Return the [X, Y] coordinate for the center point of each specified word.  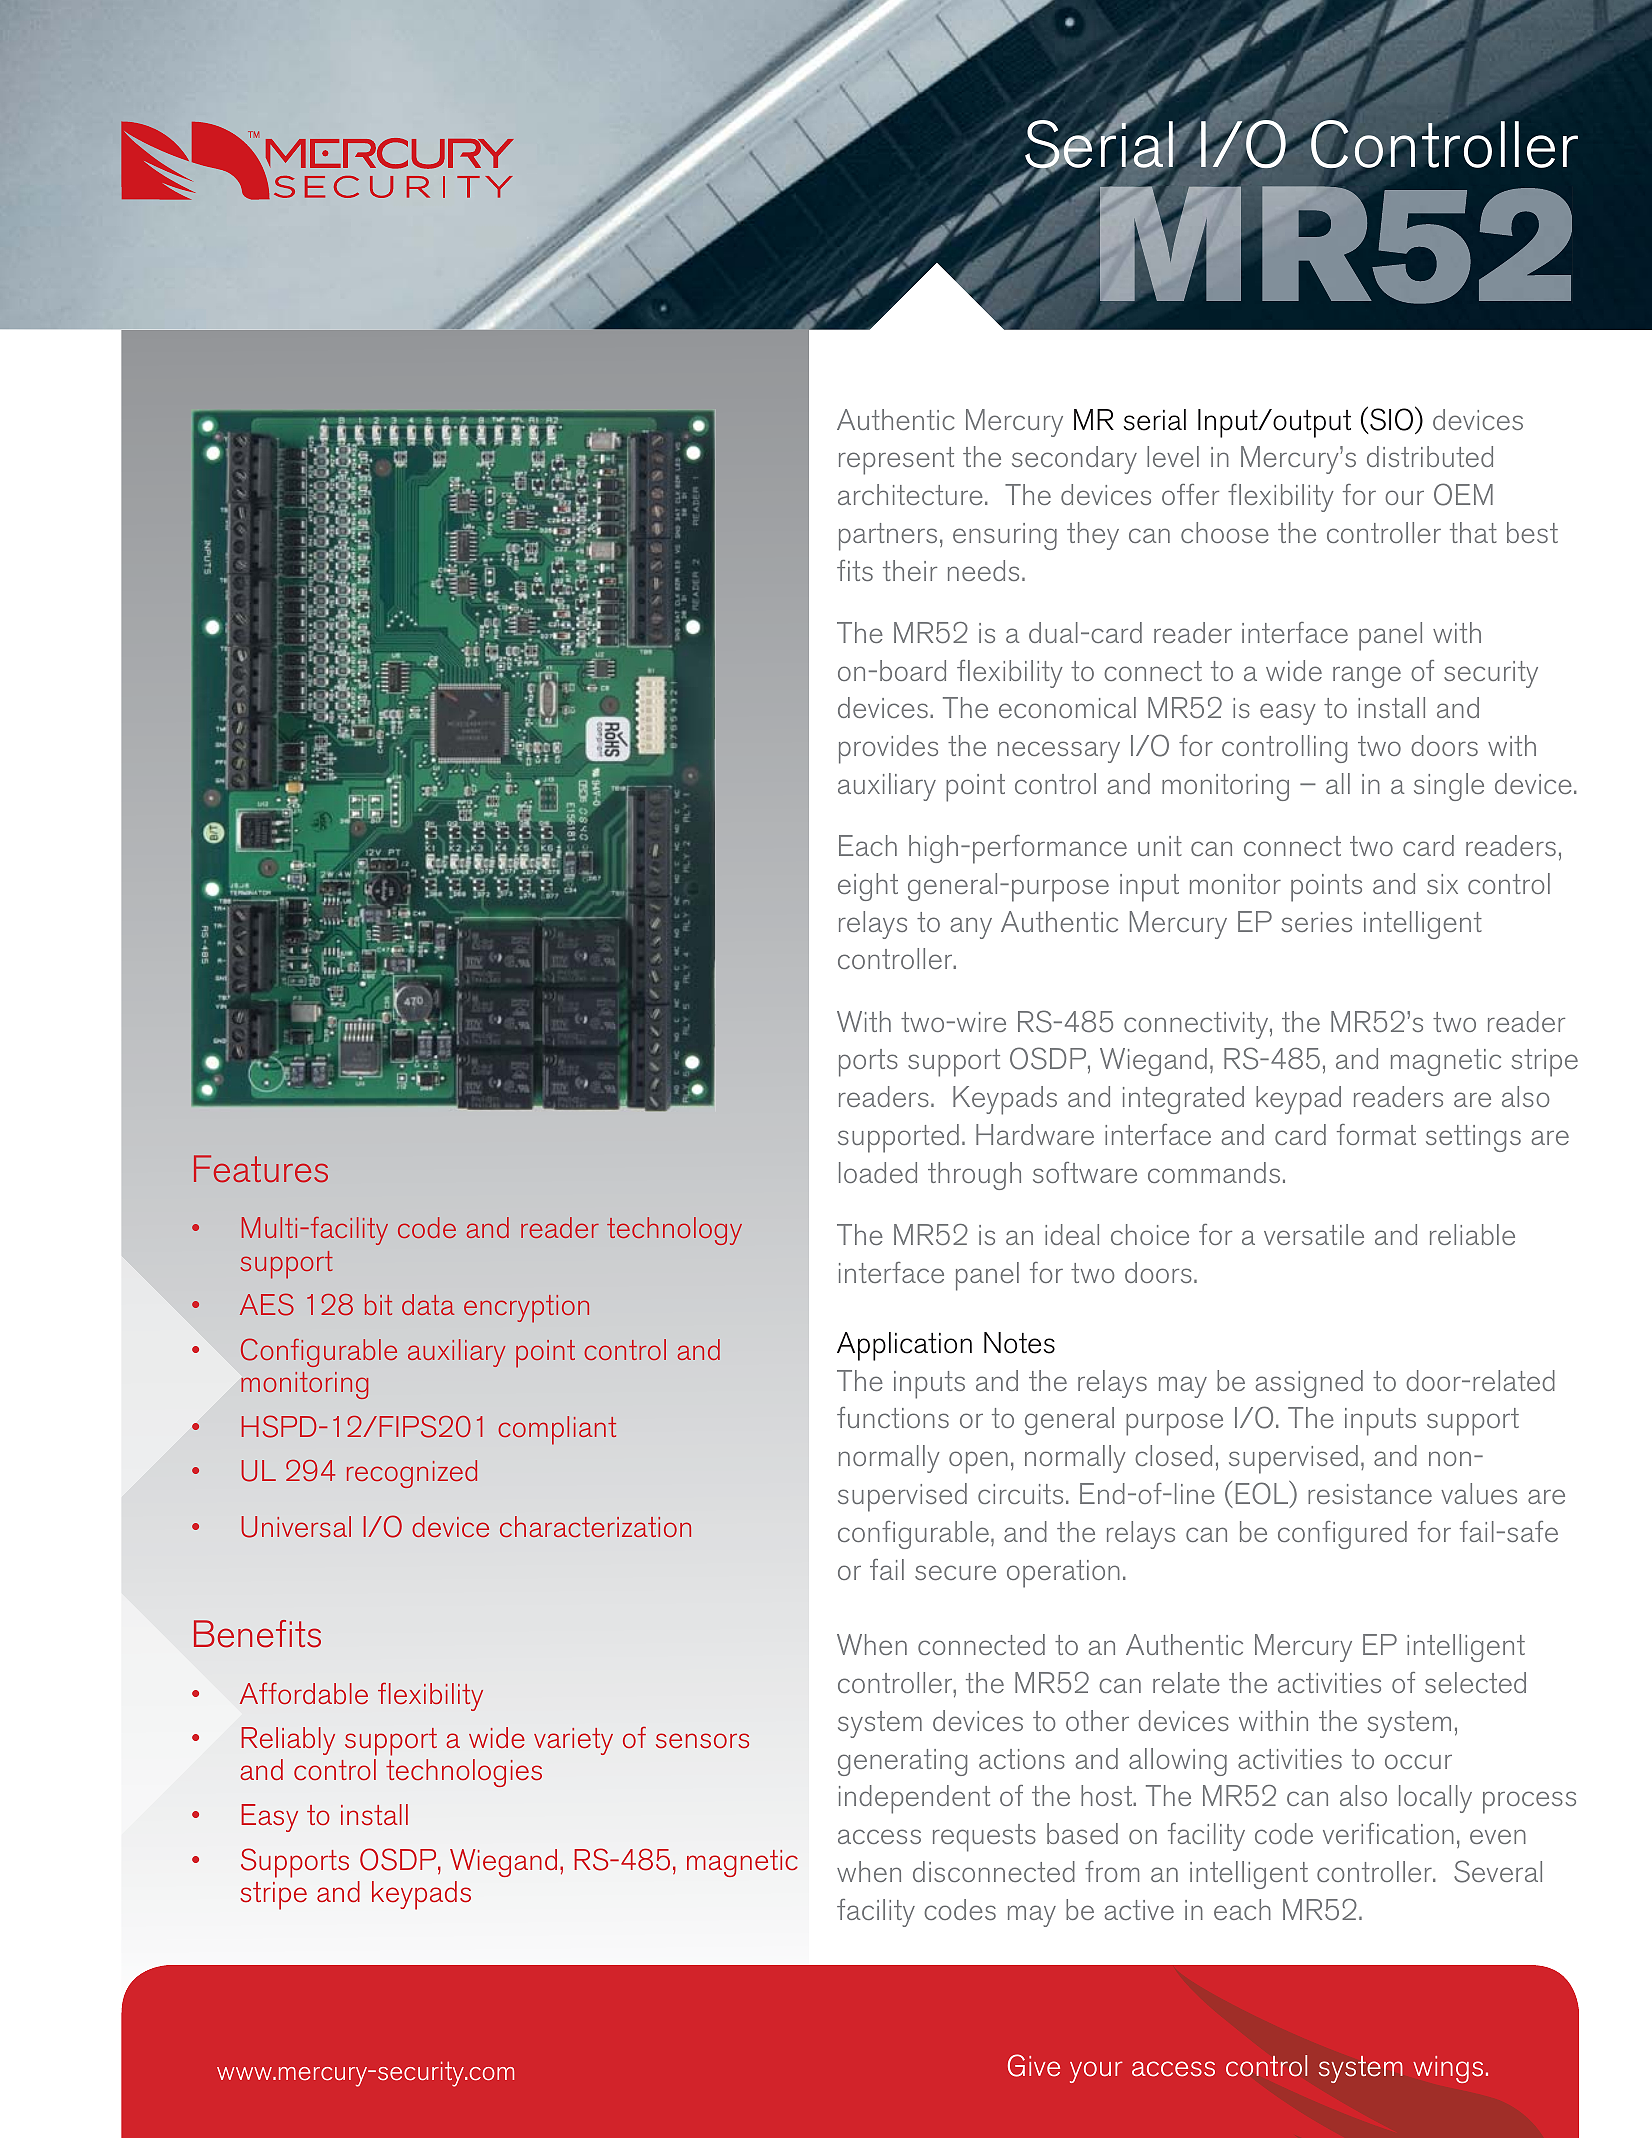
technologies [464, 1773]
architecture [910, 494]
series [1317, 922]
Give [1034, 2065]
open [978, 1462]
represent [896, 461]
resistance [1370, 1494]
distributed [1430, 456]
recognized [412, 1474]
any [971, 928]
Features [261, 1168]
